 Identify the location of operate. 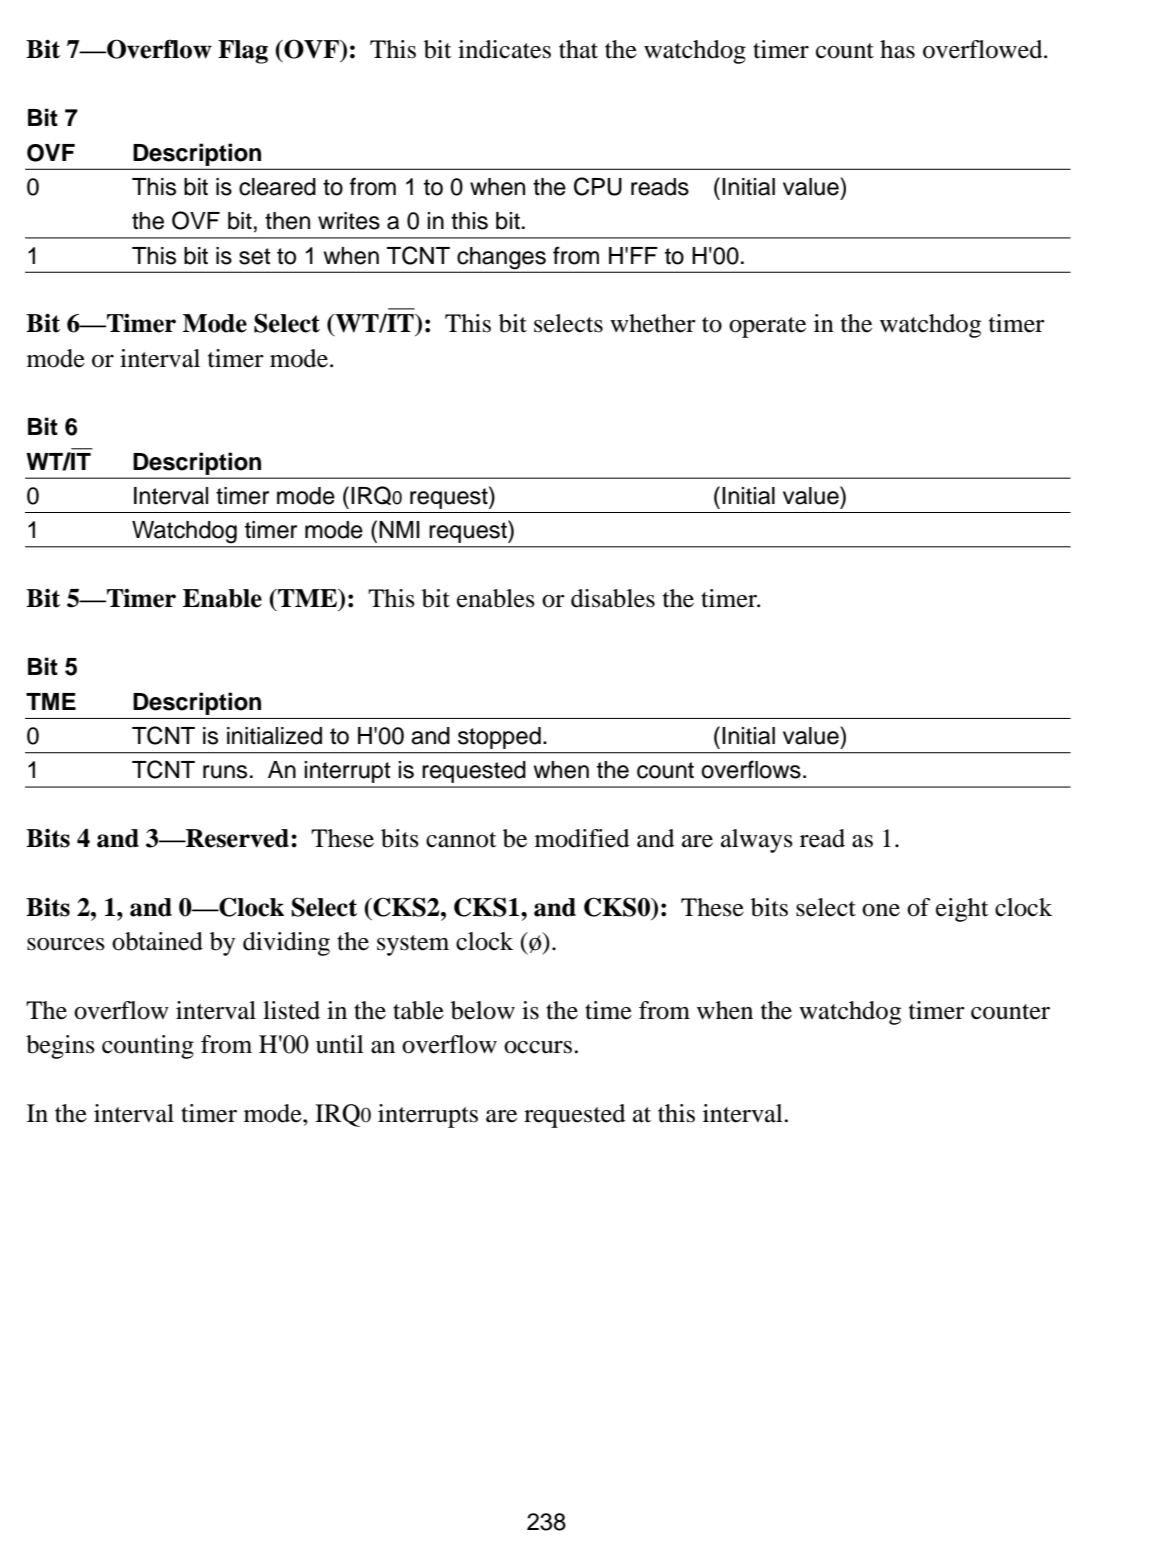
(767, 327).
